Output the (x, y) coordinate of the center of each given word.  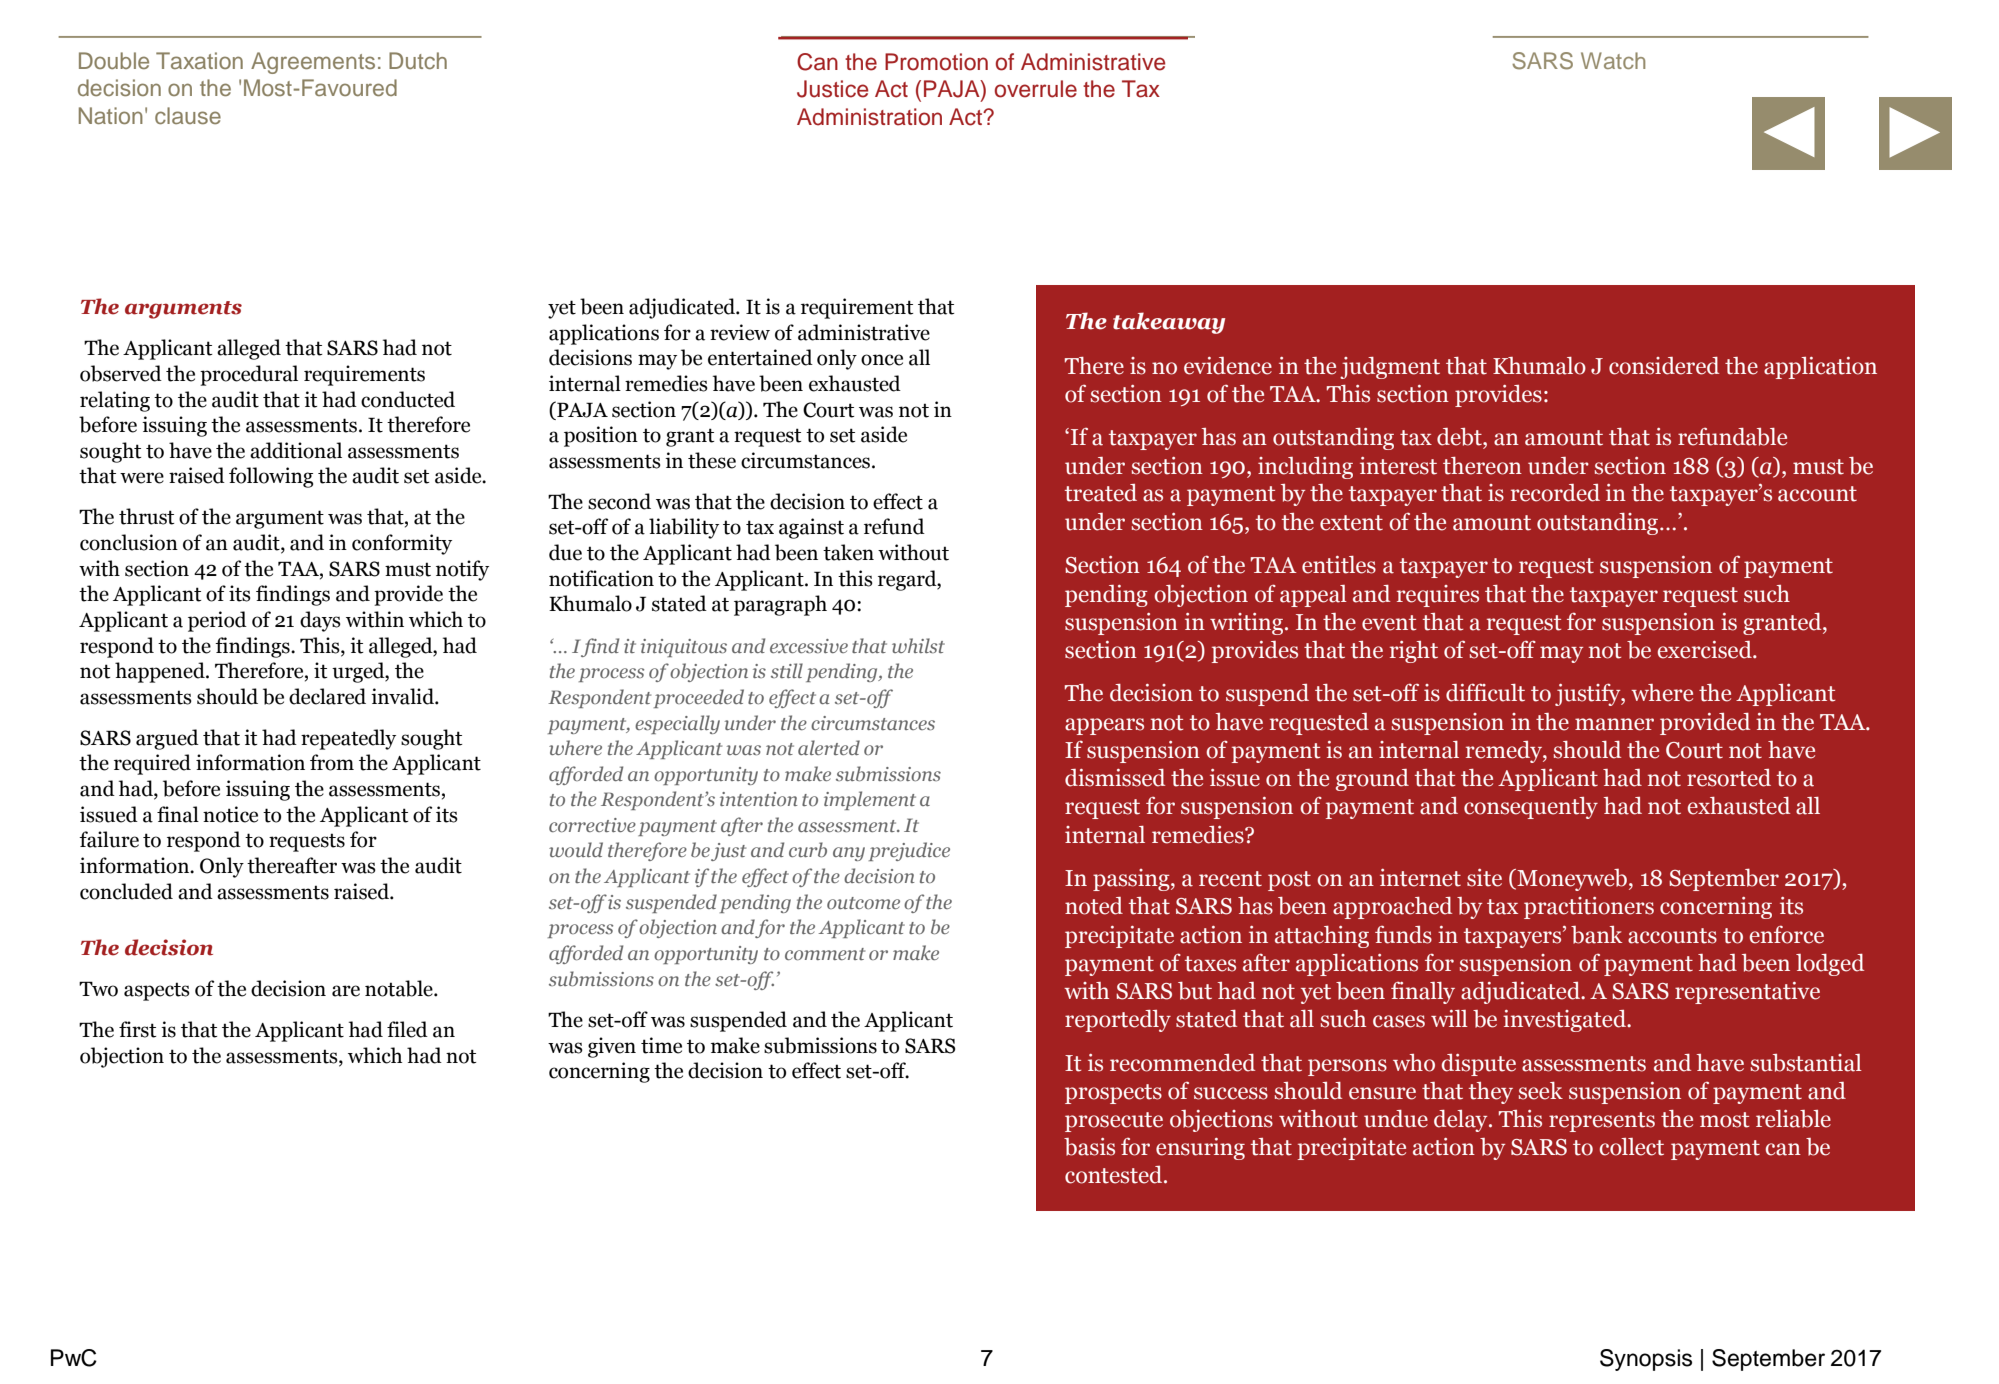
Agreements (313, 63)
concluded (126, 891)
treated (1101, 493)
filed (407, 1029)
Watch (1613, 60)
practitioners (1589, 908)
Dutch (418, 60)
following (271, 477)
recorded (1555, 493)
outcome (863, 903)
